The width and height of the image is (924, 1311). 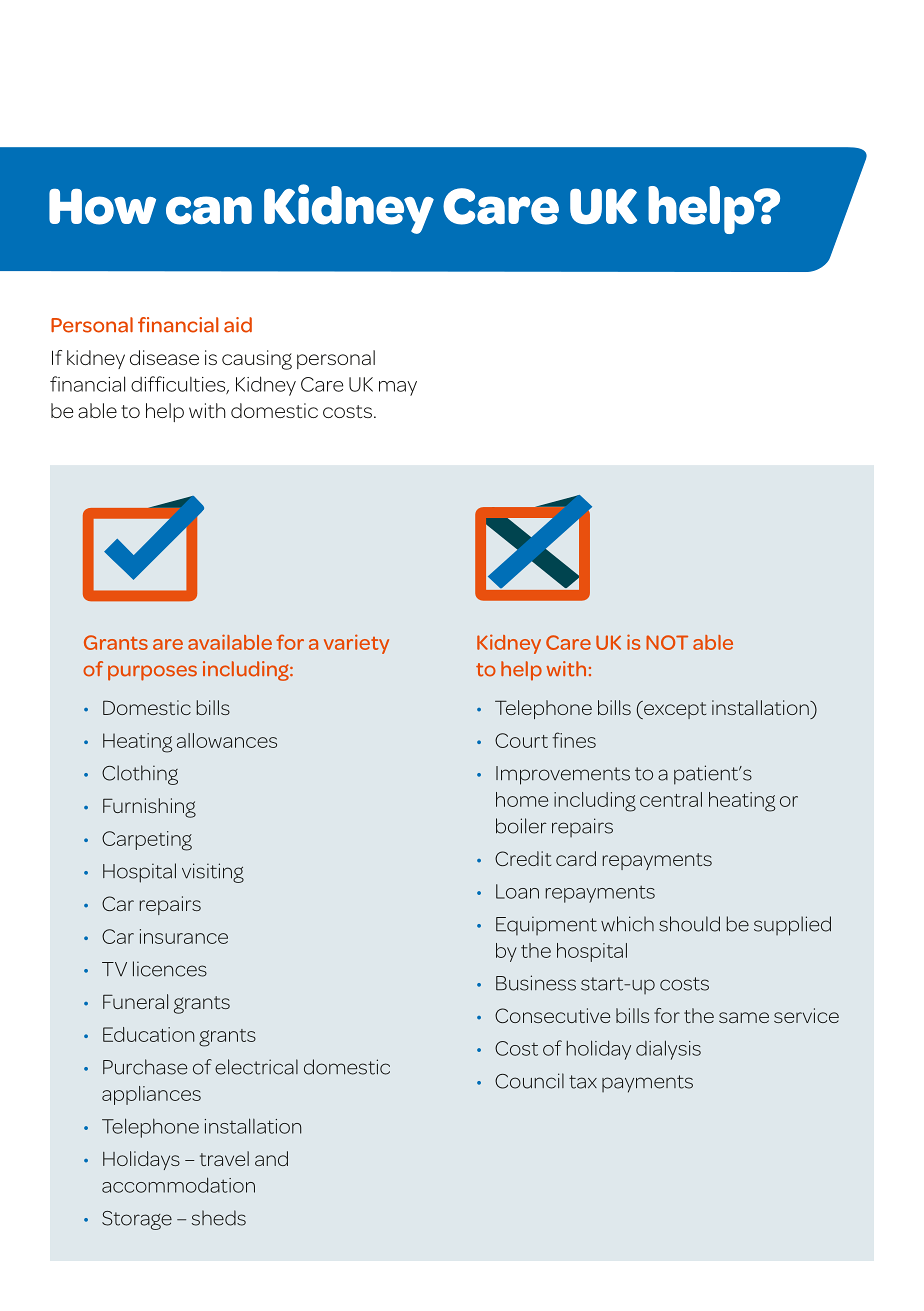 I want to click on allowances, so click(x=227, y=740).
